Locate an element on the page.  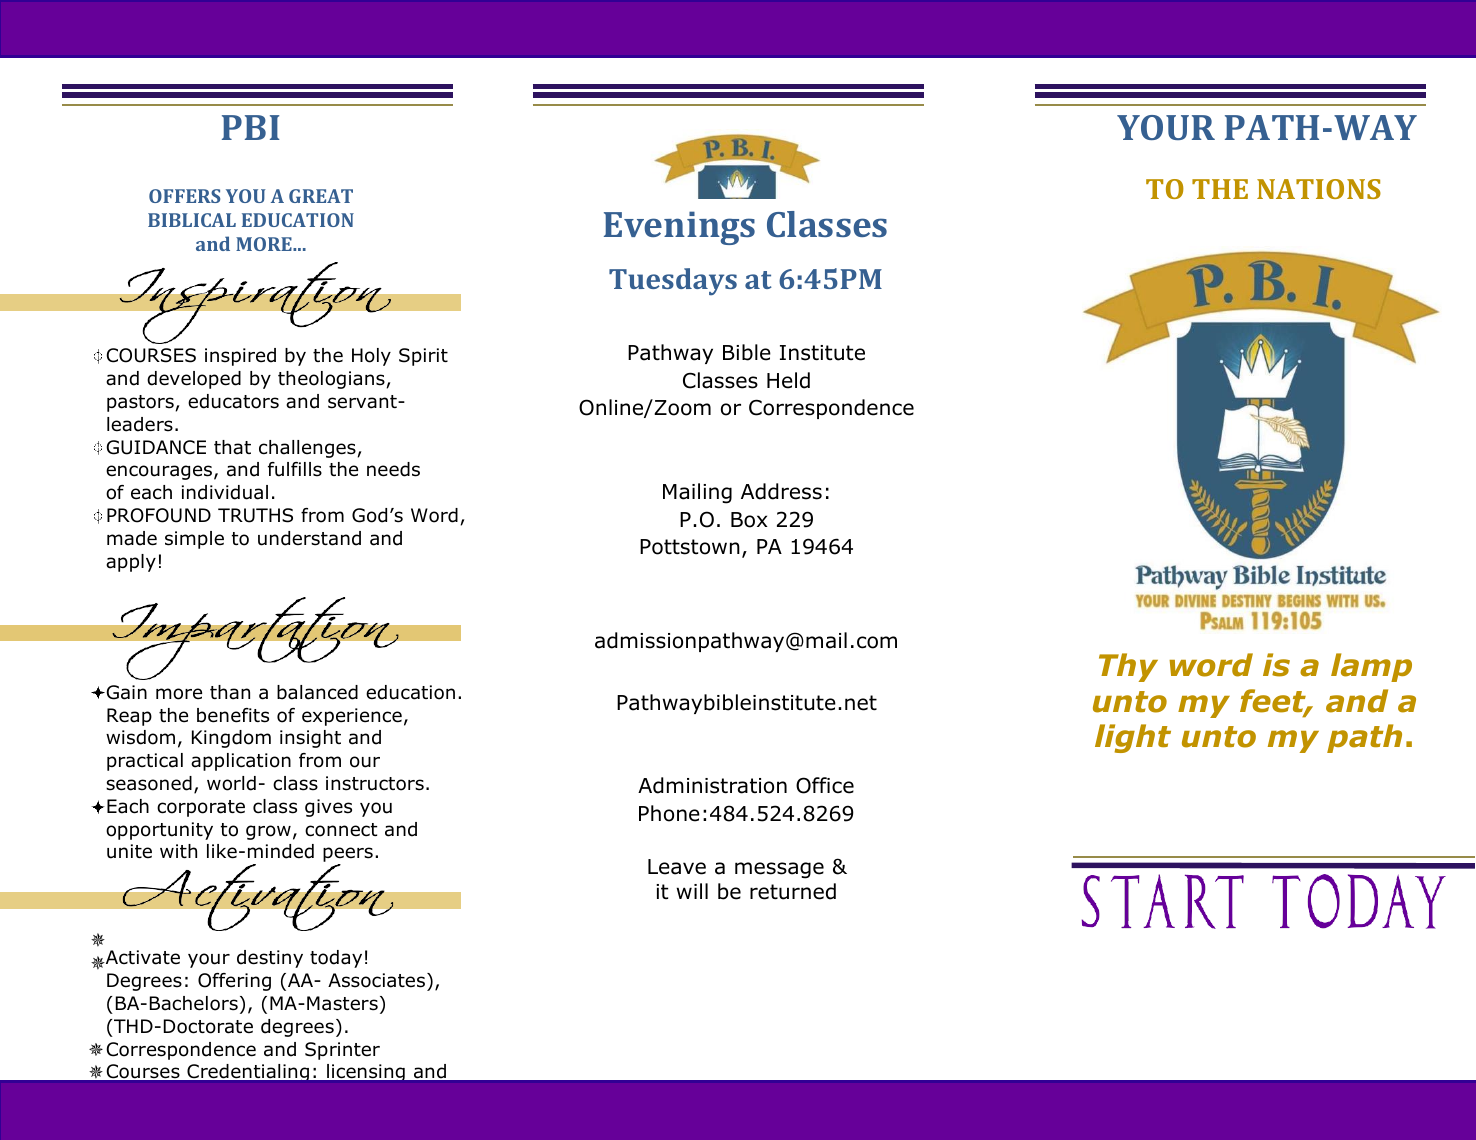
PBI is located at coordinates (251, 127).
